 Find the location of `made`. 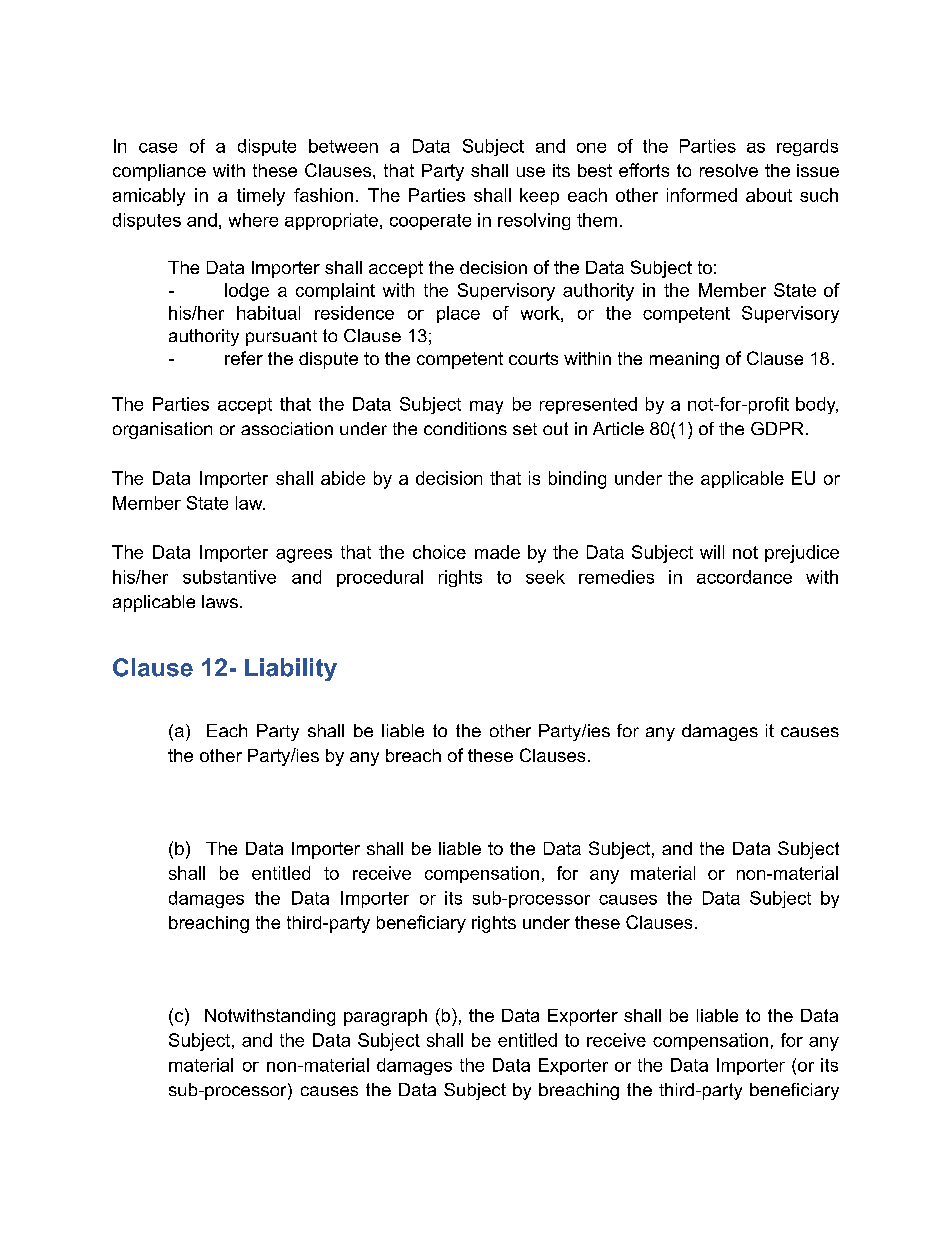

made is located at coordinates (497, 552).
